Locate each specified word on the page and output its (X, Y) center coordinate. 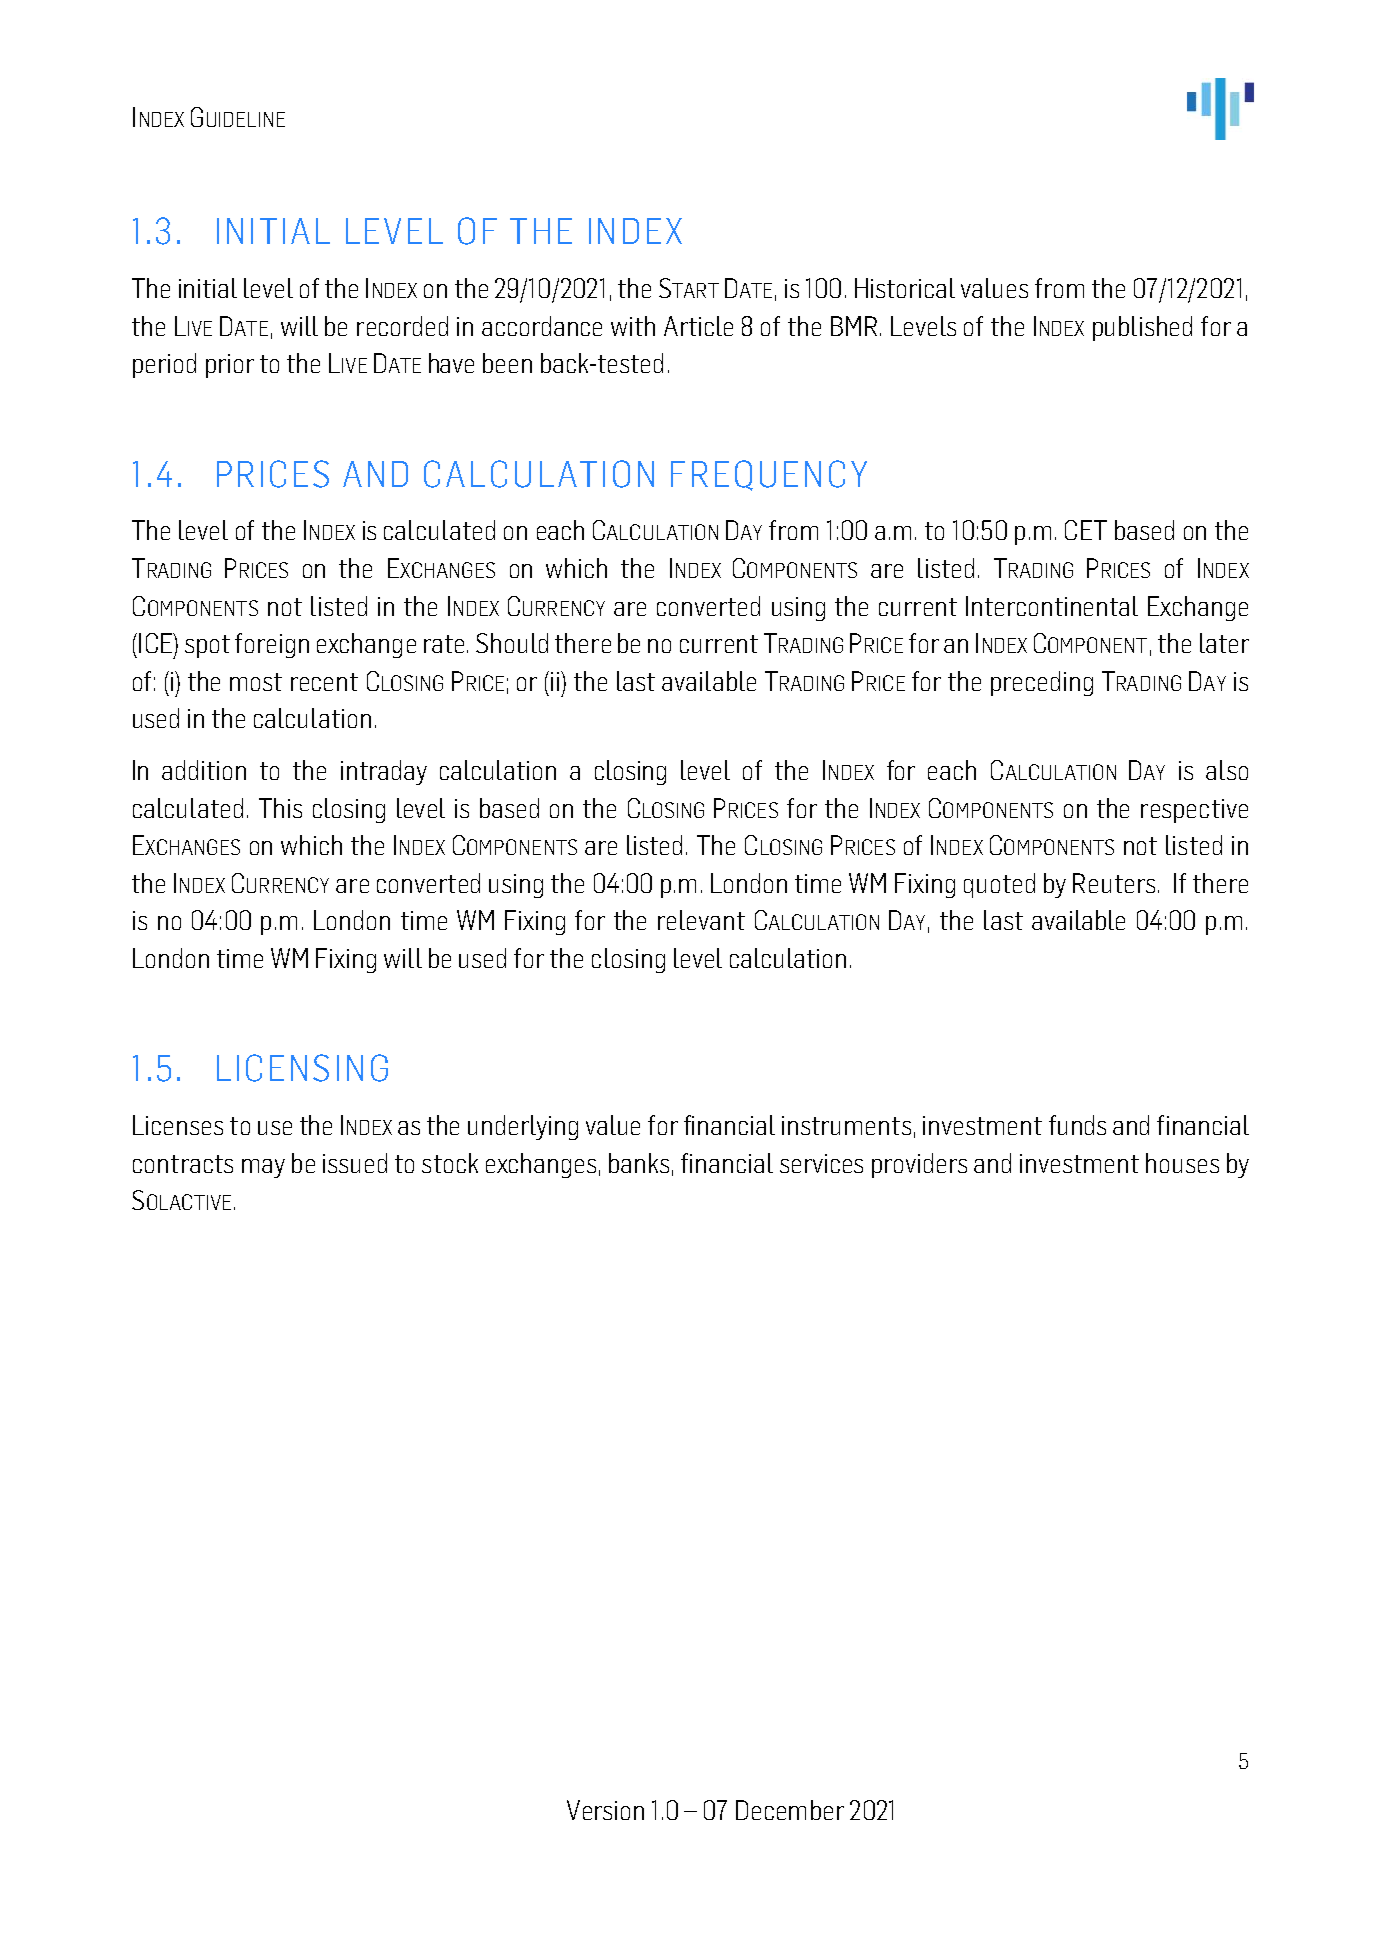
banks (639, 1163)
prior (230, 366)
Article (698, 326)
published (1142, 328)
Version (605, 1810)
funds (1077, 1125)
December (790, 1810)
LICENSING (302, 1068)
